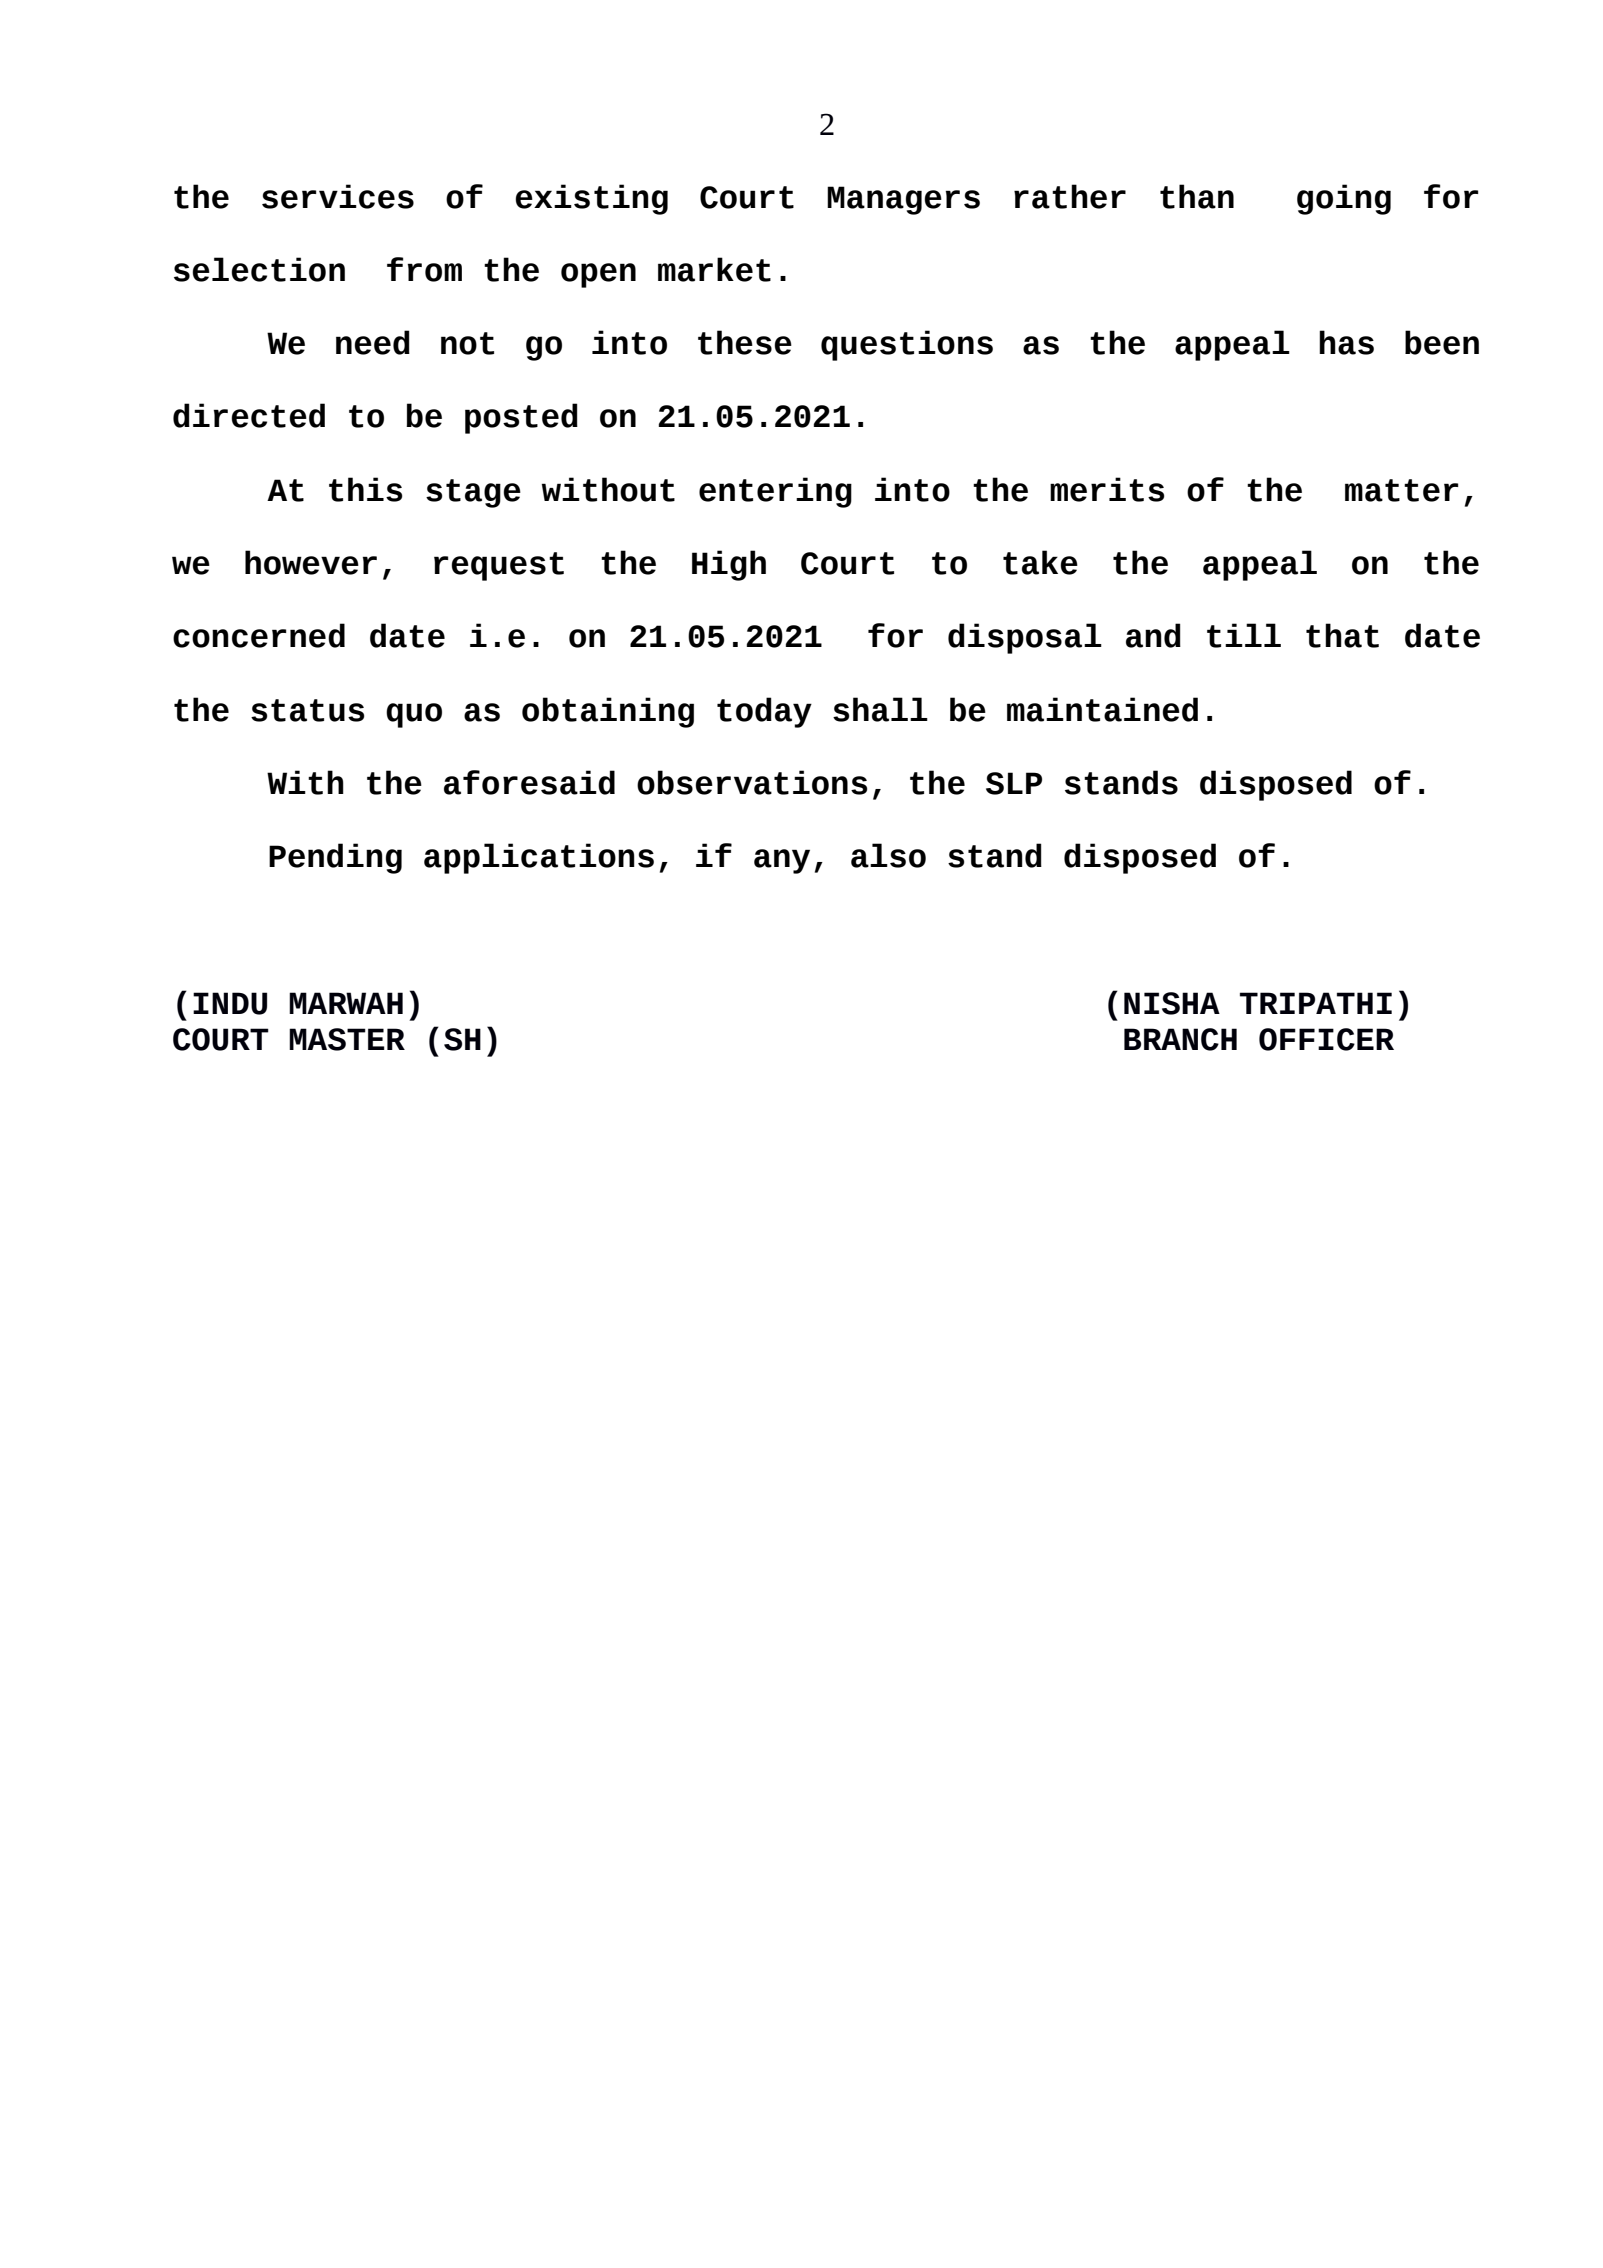 Image resolution: width=1603 pixels, height=2268 pixels. What do you see at coordinates (729, 565) in the document?
I see `High` at bounding box center [729, 565].
